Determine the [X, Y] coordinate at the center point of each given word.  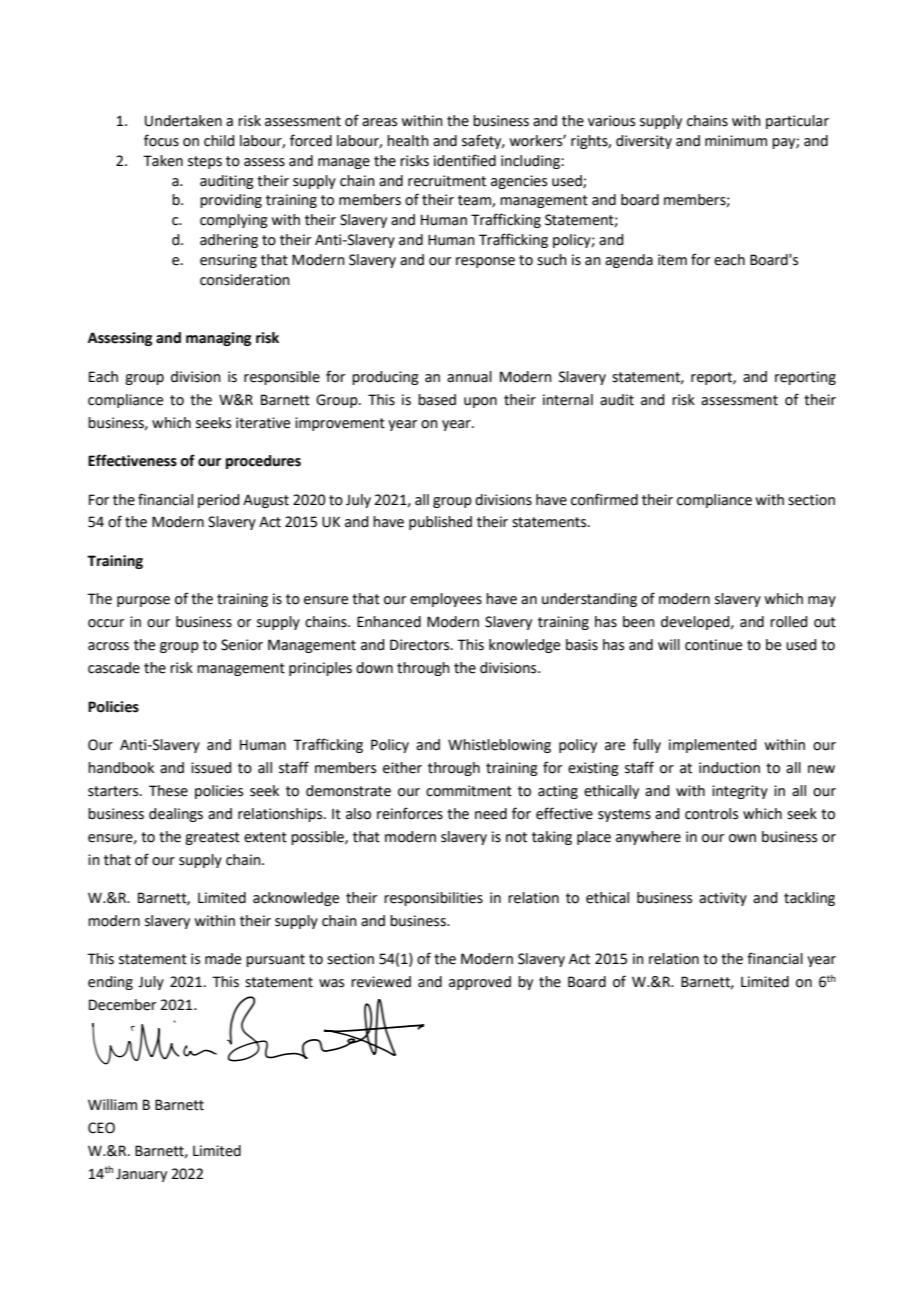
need [491, 814]
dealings [176, 815]
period [218, 501]
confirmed [604, 499]
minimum [736, 140]
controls [711, 814]
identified [465, 160]
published [440, 523]
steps [205, 162]
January [141, 1175]
